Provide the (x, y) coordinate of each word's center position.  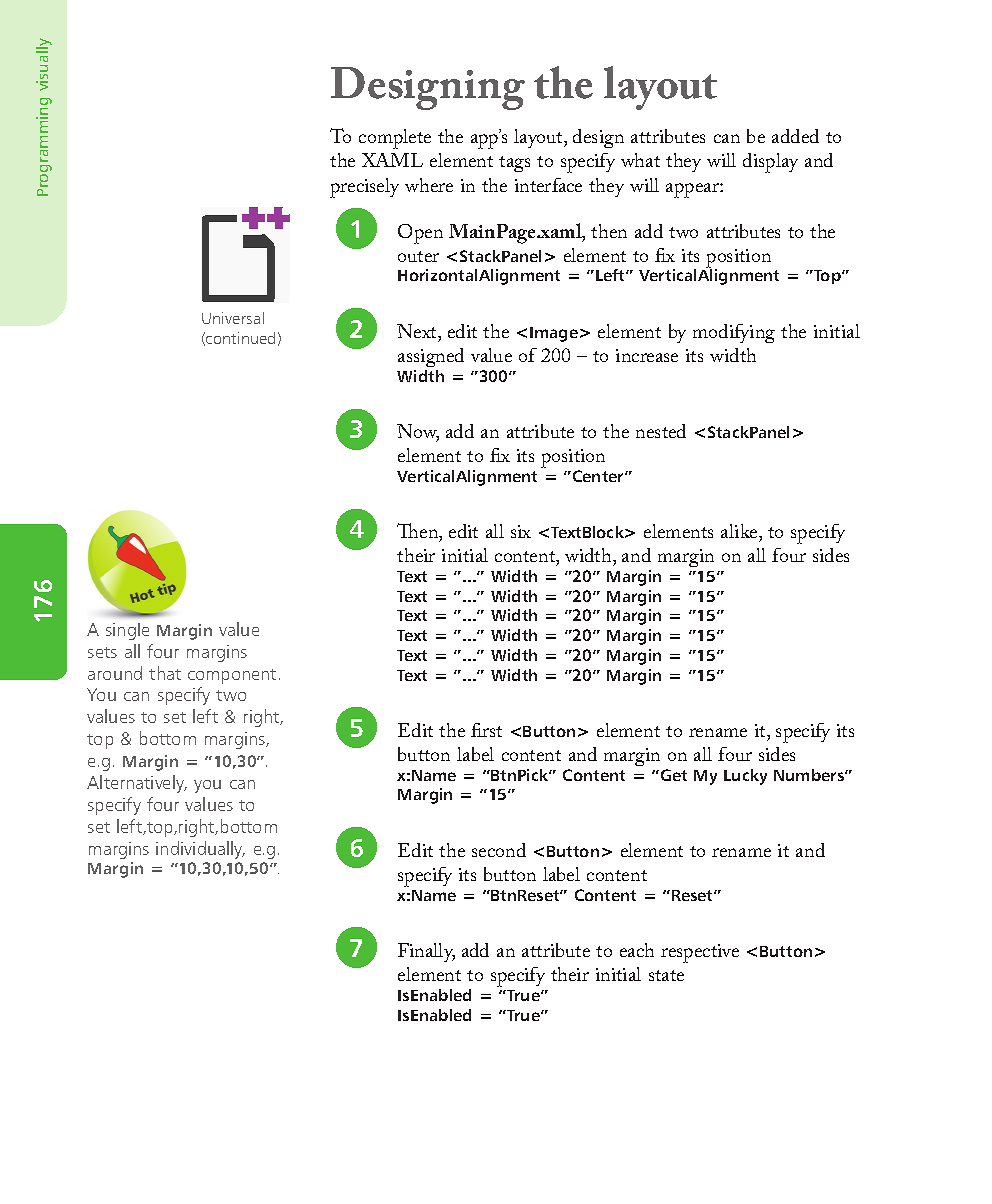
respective (700, 953)
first (486, 730)
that (165, 673)
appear (693, 190)
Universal (233, 318)
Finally (426, 952)
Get (672, 775)
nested (661, 431)
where (429, 185)
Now (418, 432)
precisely (364, 188)
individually (200, 850)
